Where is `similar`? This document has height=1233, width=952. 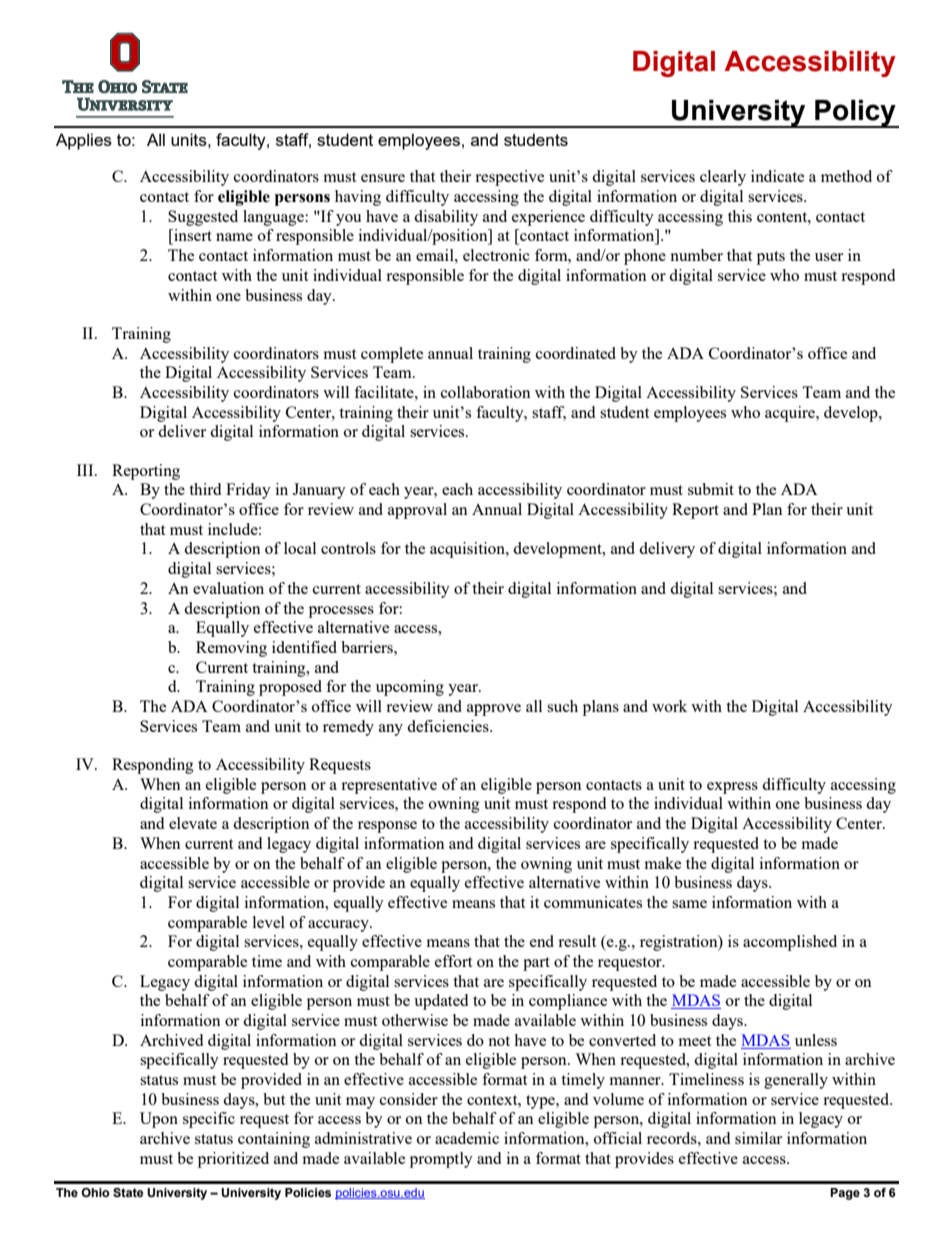
similar is located at coordinates (758, 1138).
